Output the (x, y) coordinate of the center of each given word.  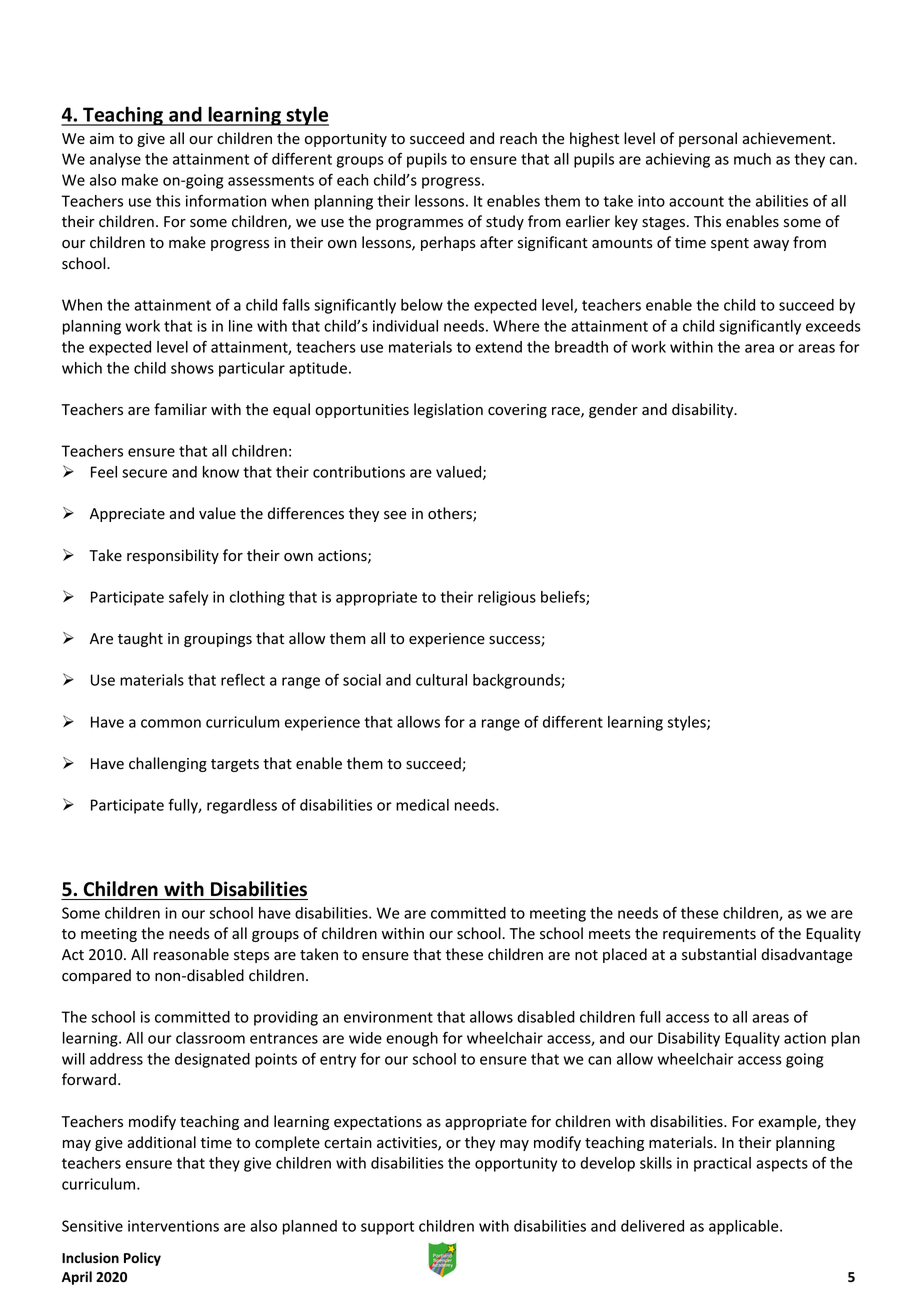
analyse (115, 160)
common (171, 723)
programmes (419, 224)
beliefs (564, 598)
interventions (173, 1226)
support (387, 1228)
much (752, 159)
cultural (441, 680)
